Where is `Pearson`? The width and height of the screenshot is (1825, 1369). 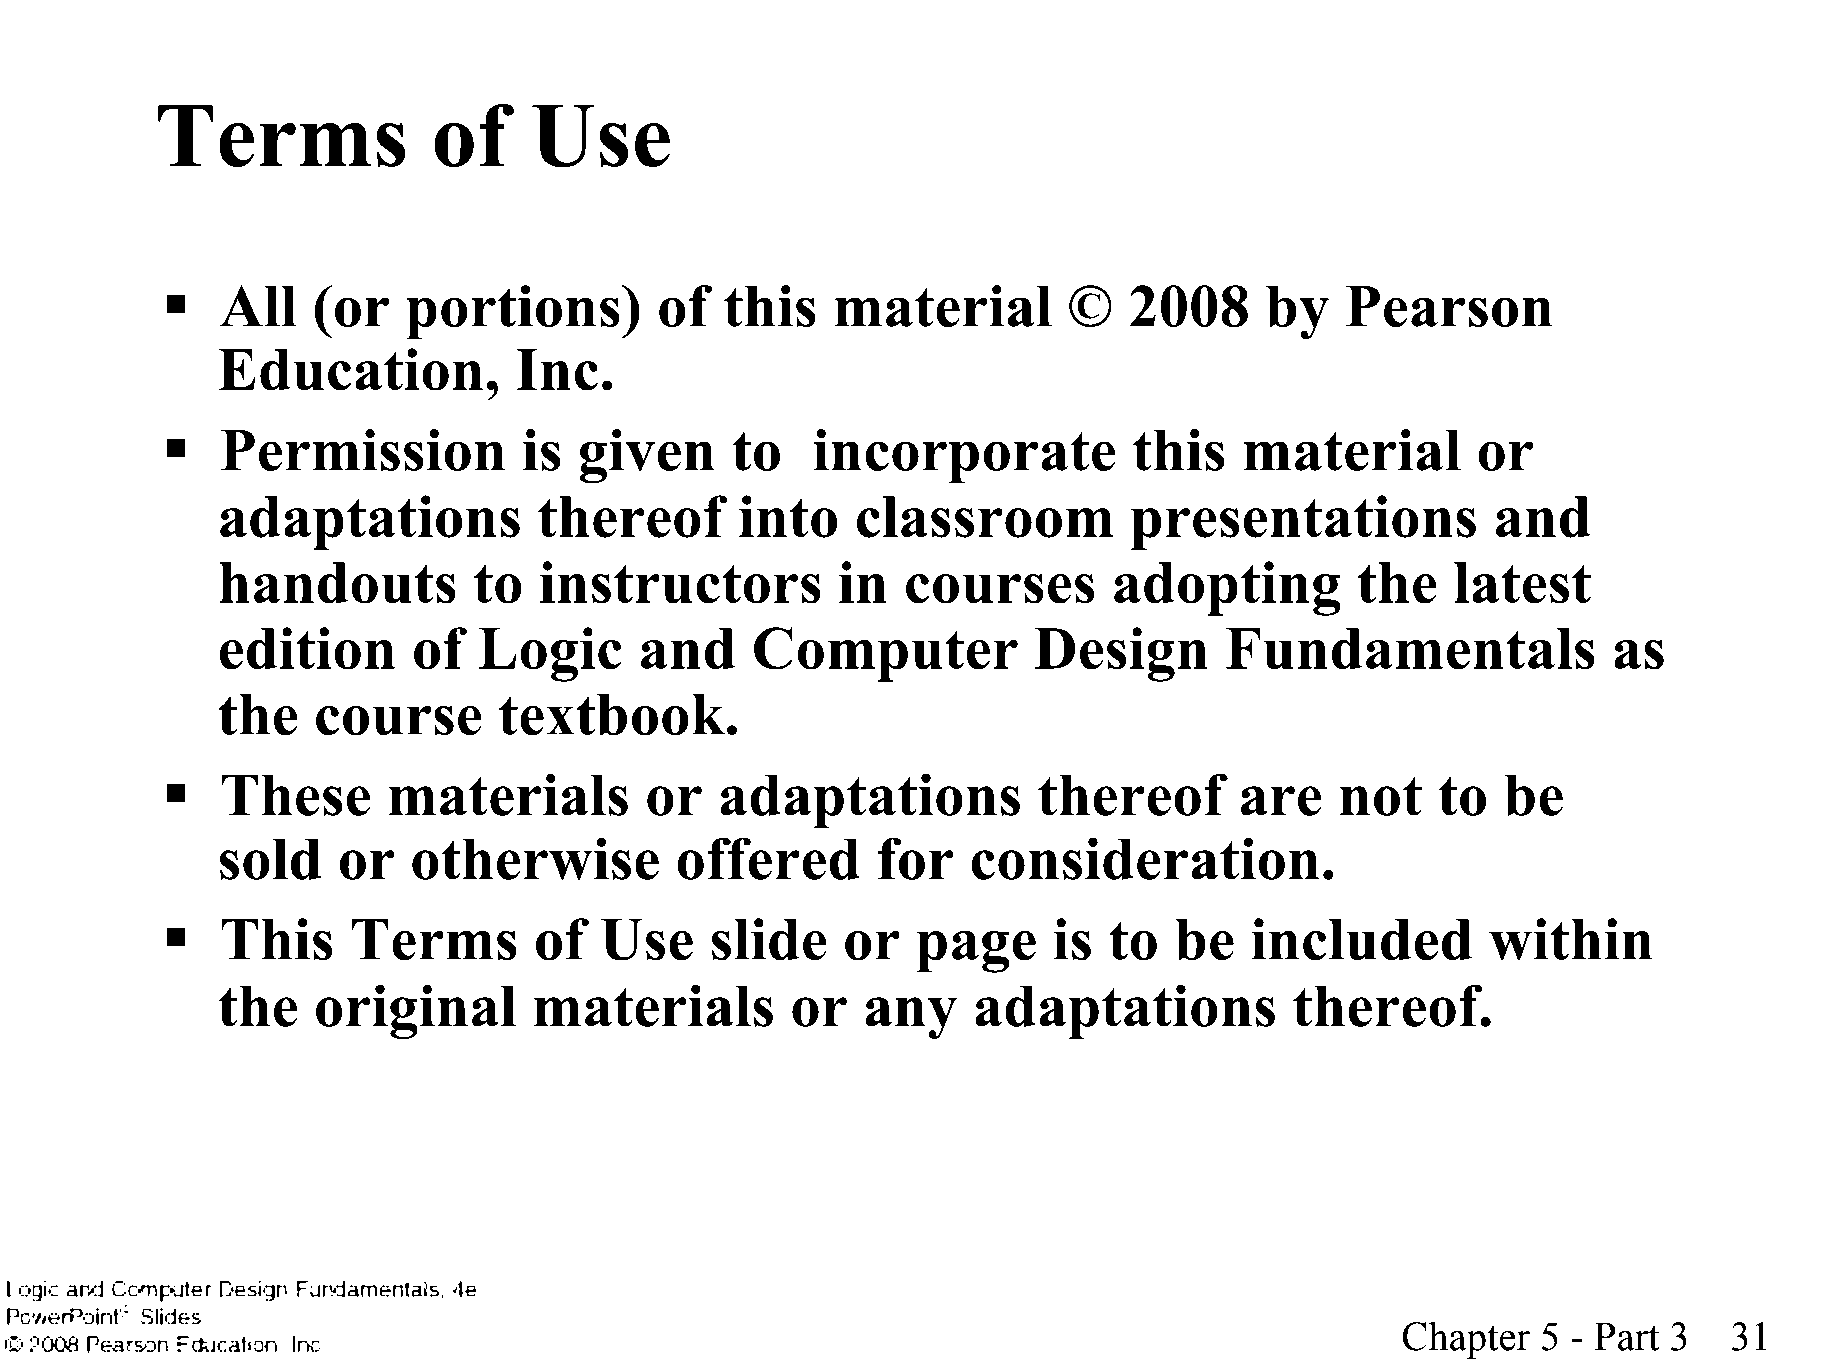 Pearson is located at coordinates (1449, 306).
